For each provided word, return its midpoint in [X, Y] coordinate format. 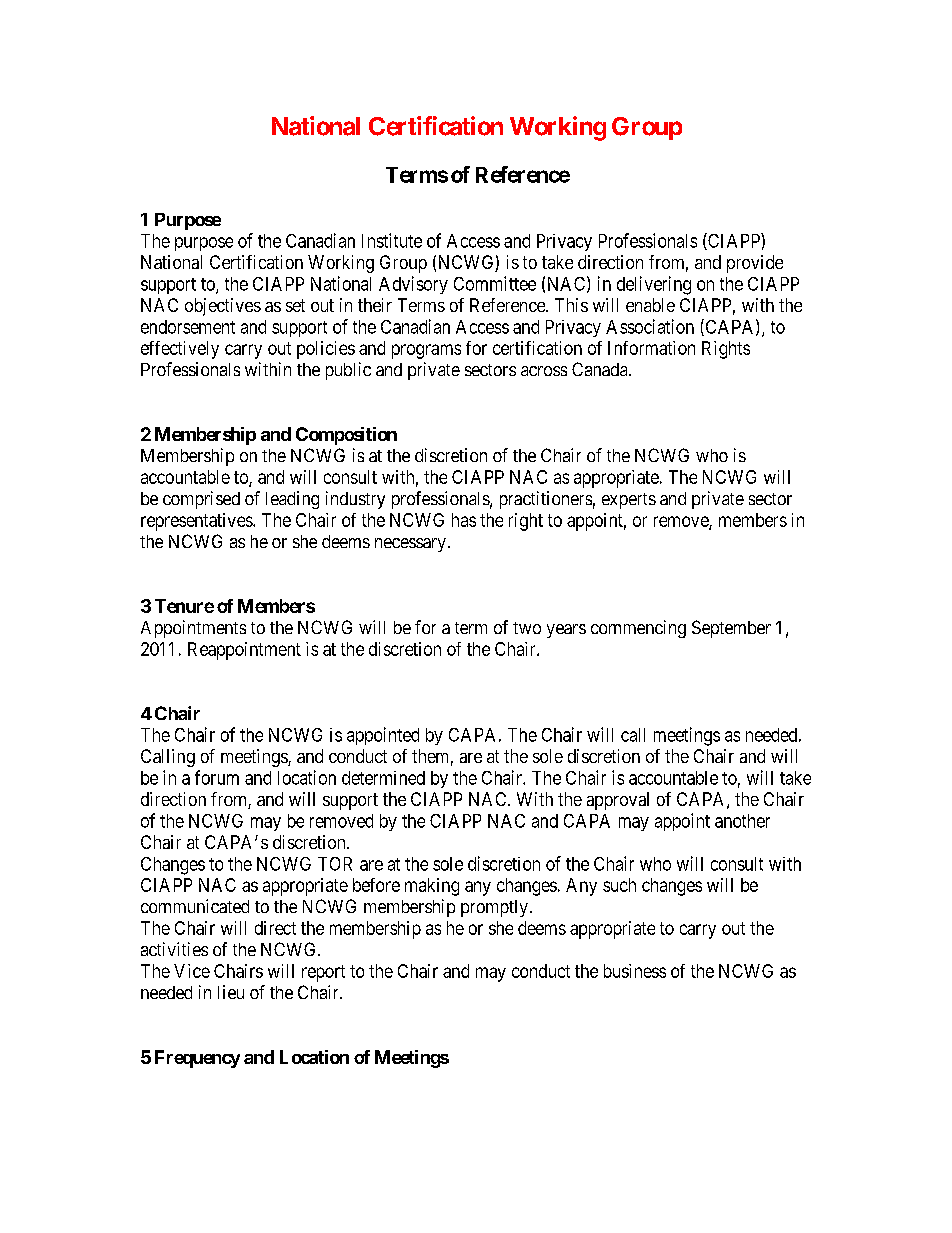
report [323, 973]
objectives [223, 307]
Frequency [197, 1059]
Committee [495, 283]
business [635, 971]
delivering [654, 285]
